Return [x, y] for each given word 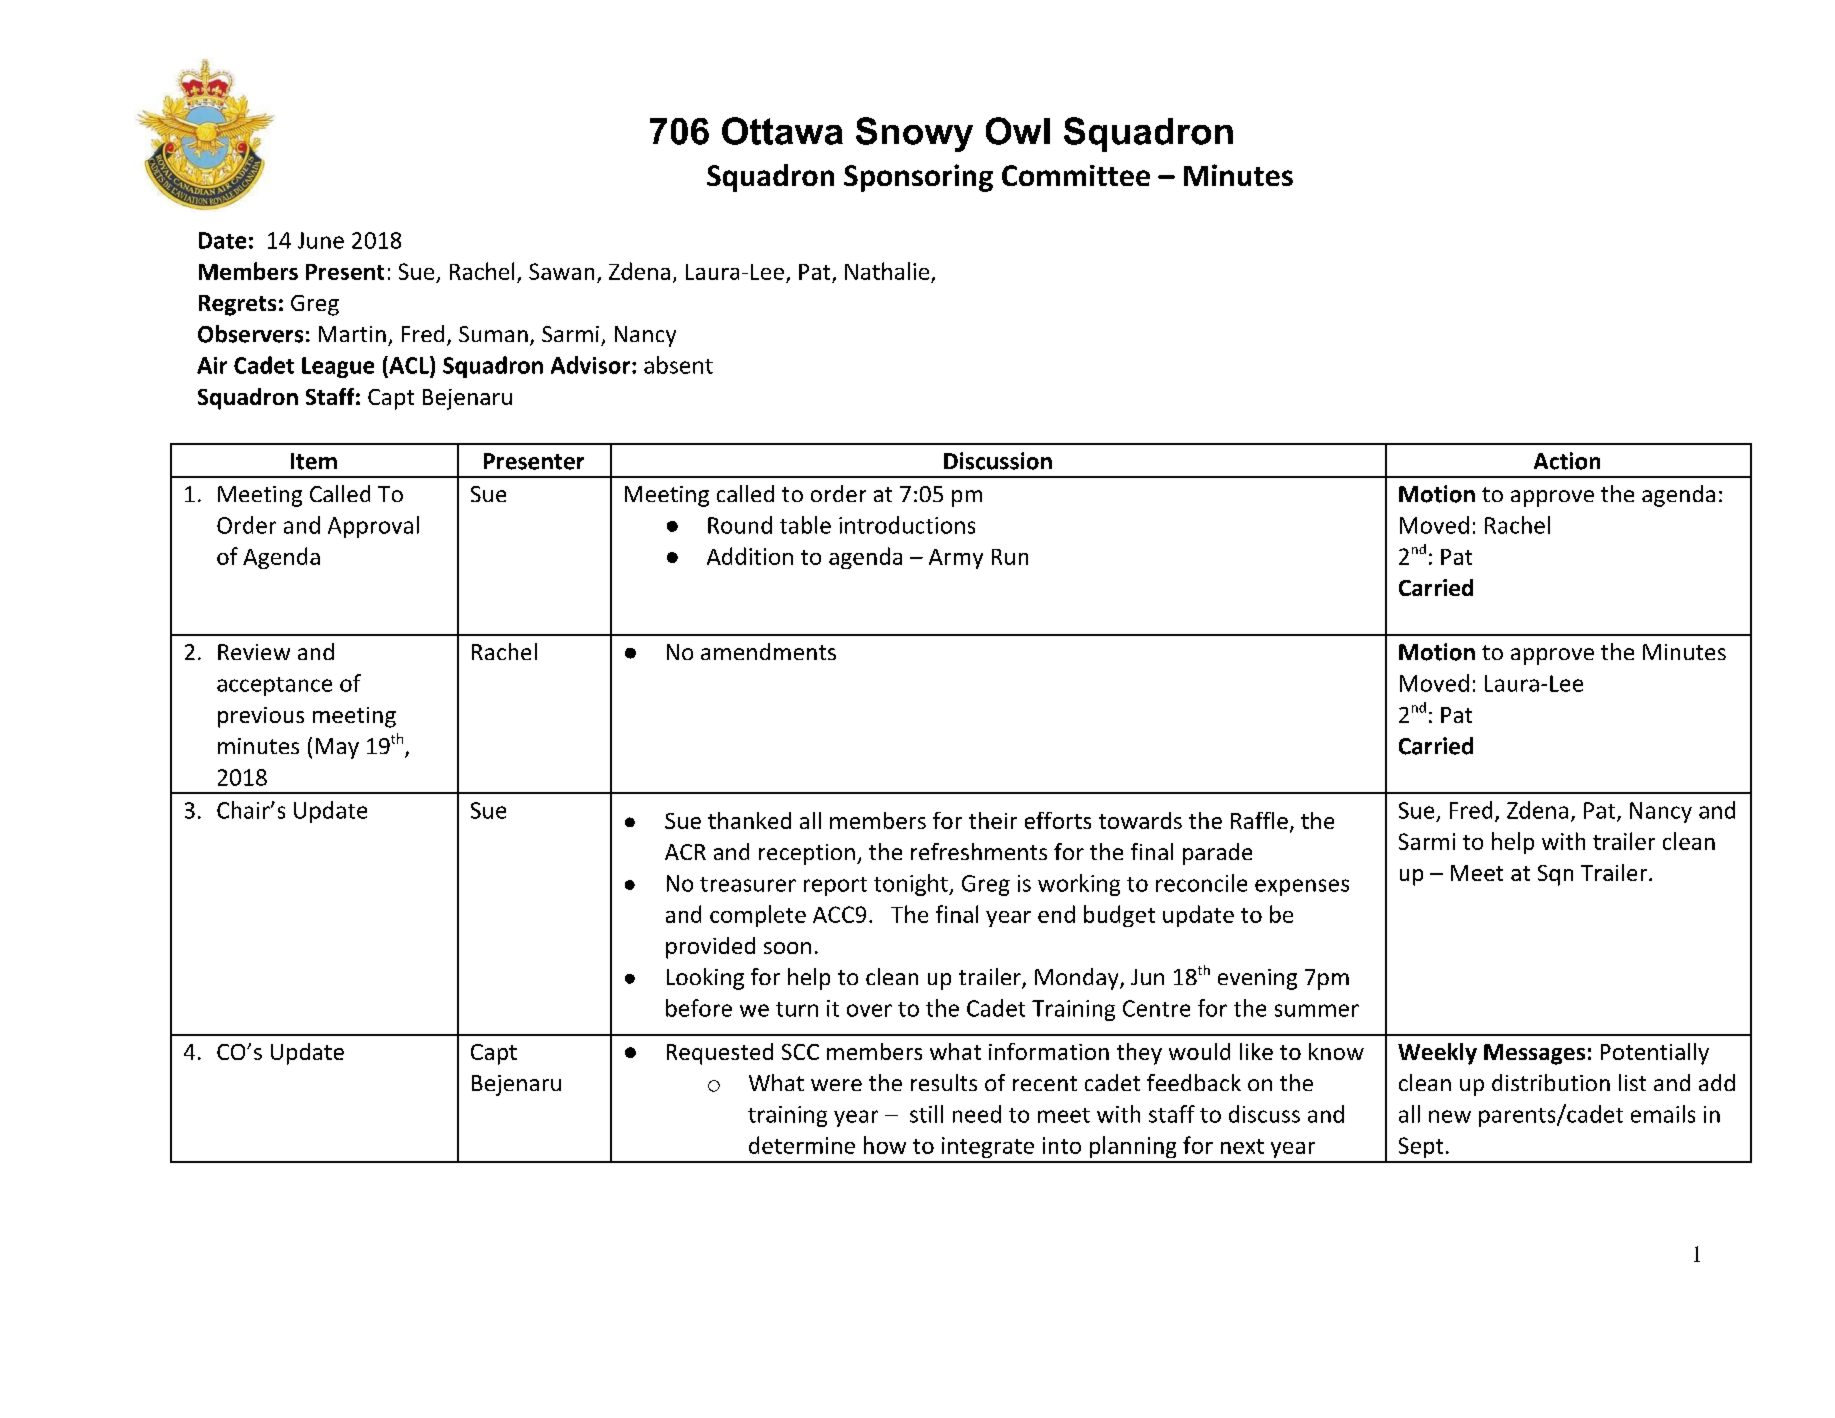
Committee [1076, 175]
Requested [720, 1054]
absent [678, 365]
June [321, 240]
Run [1010, 557]
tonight [912, 885]
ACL [409, 365]
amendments [768, 651]
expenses [1302, 887]
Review [254, 652]
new [1450, 1116]
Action [1567, 461]
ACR [685, 852]
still [926, 1114]
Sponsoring [918, 178]
